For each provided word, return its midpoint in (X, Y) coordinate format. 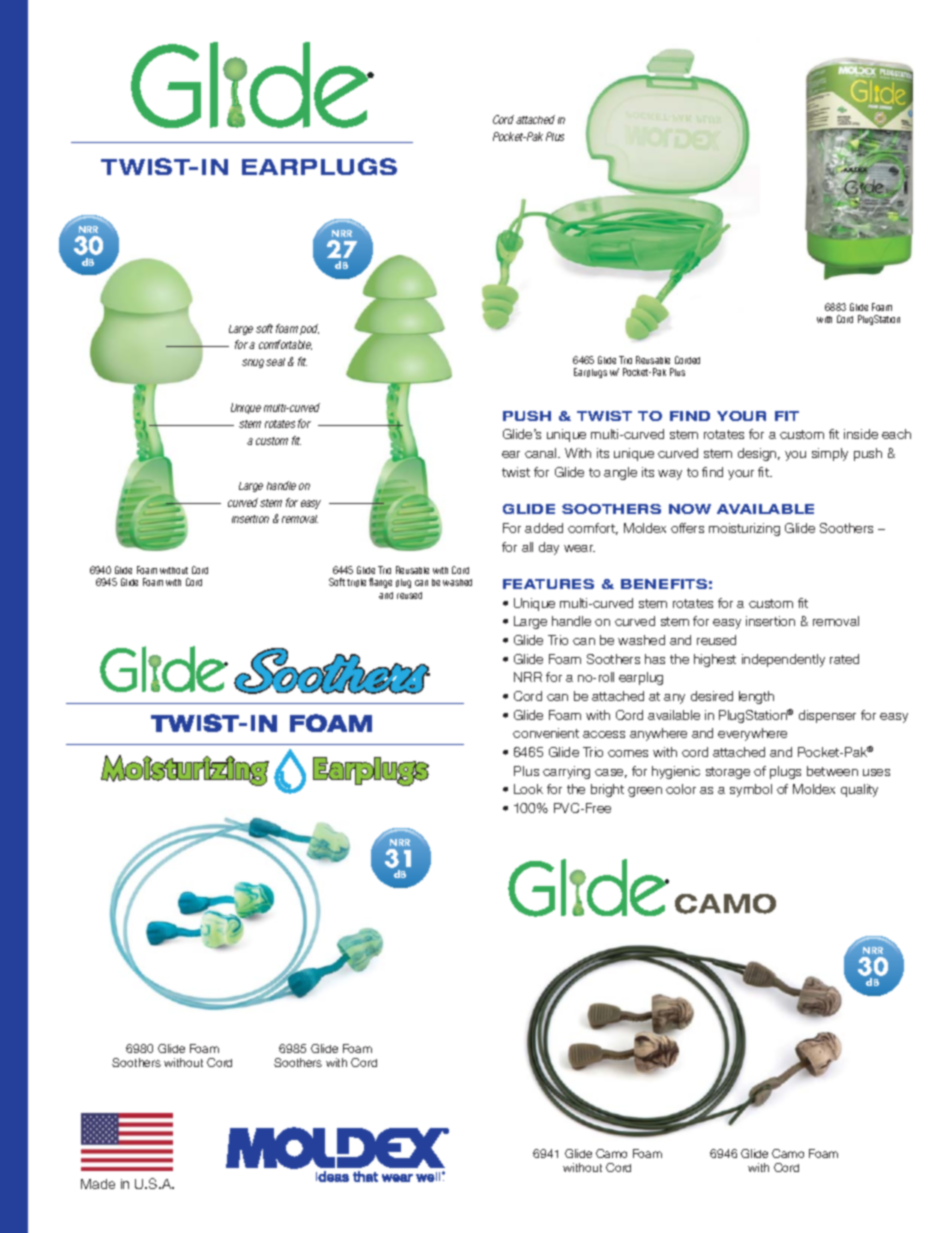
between (832, 771)
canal (542, 453)
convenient (546, 733)
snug (253, 363)
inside (861, 434)
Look (528, 789)
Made (98, 1184)
